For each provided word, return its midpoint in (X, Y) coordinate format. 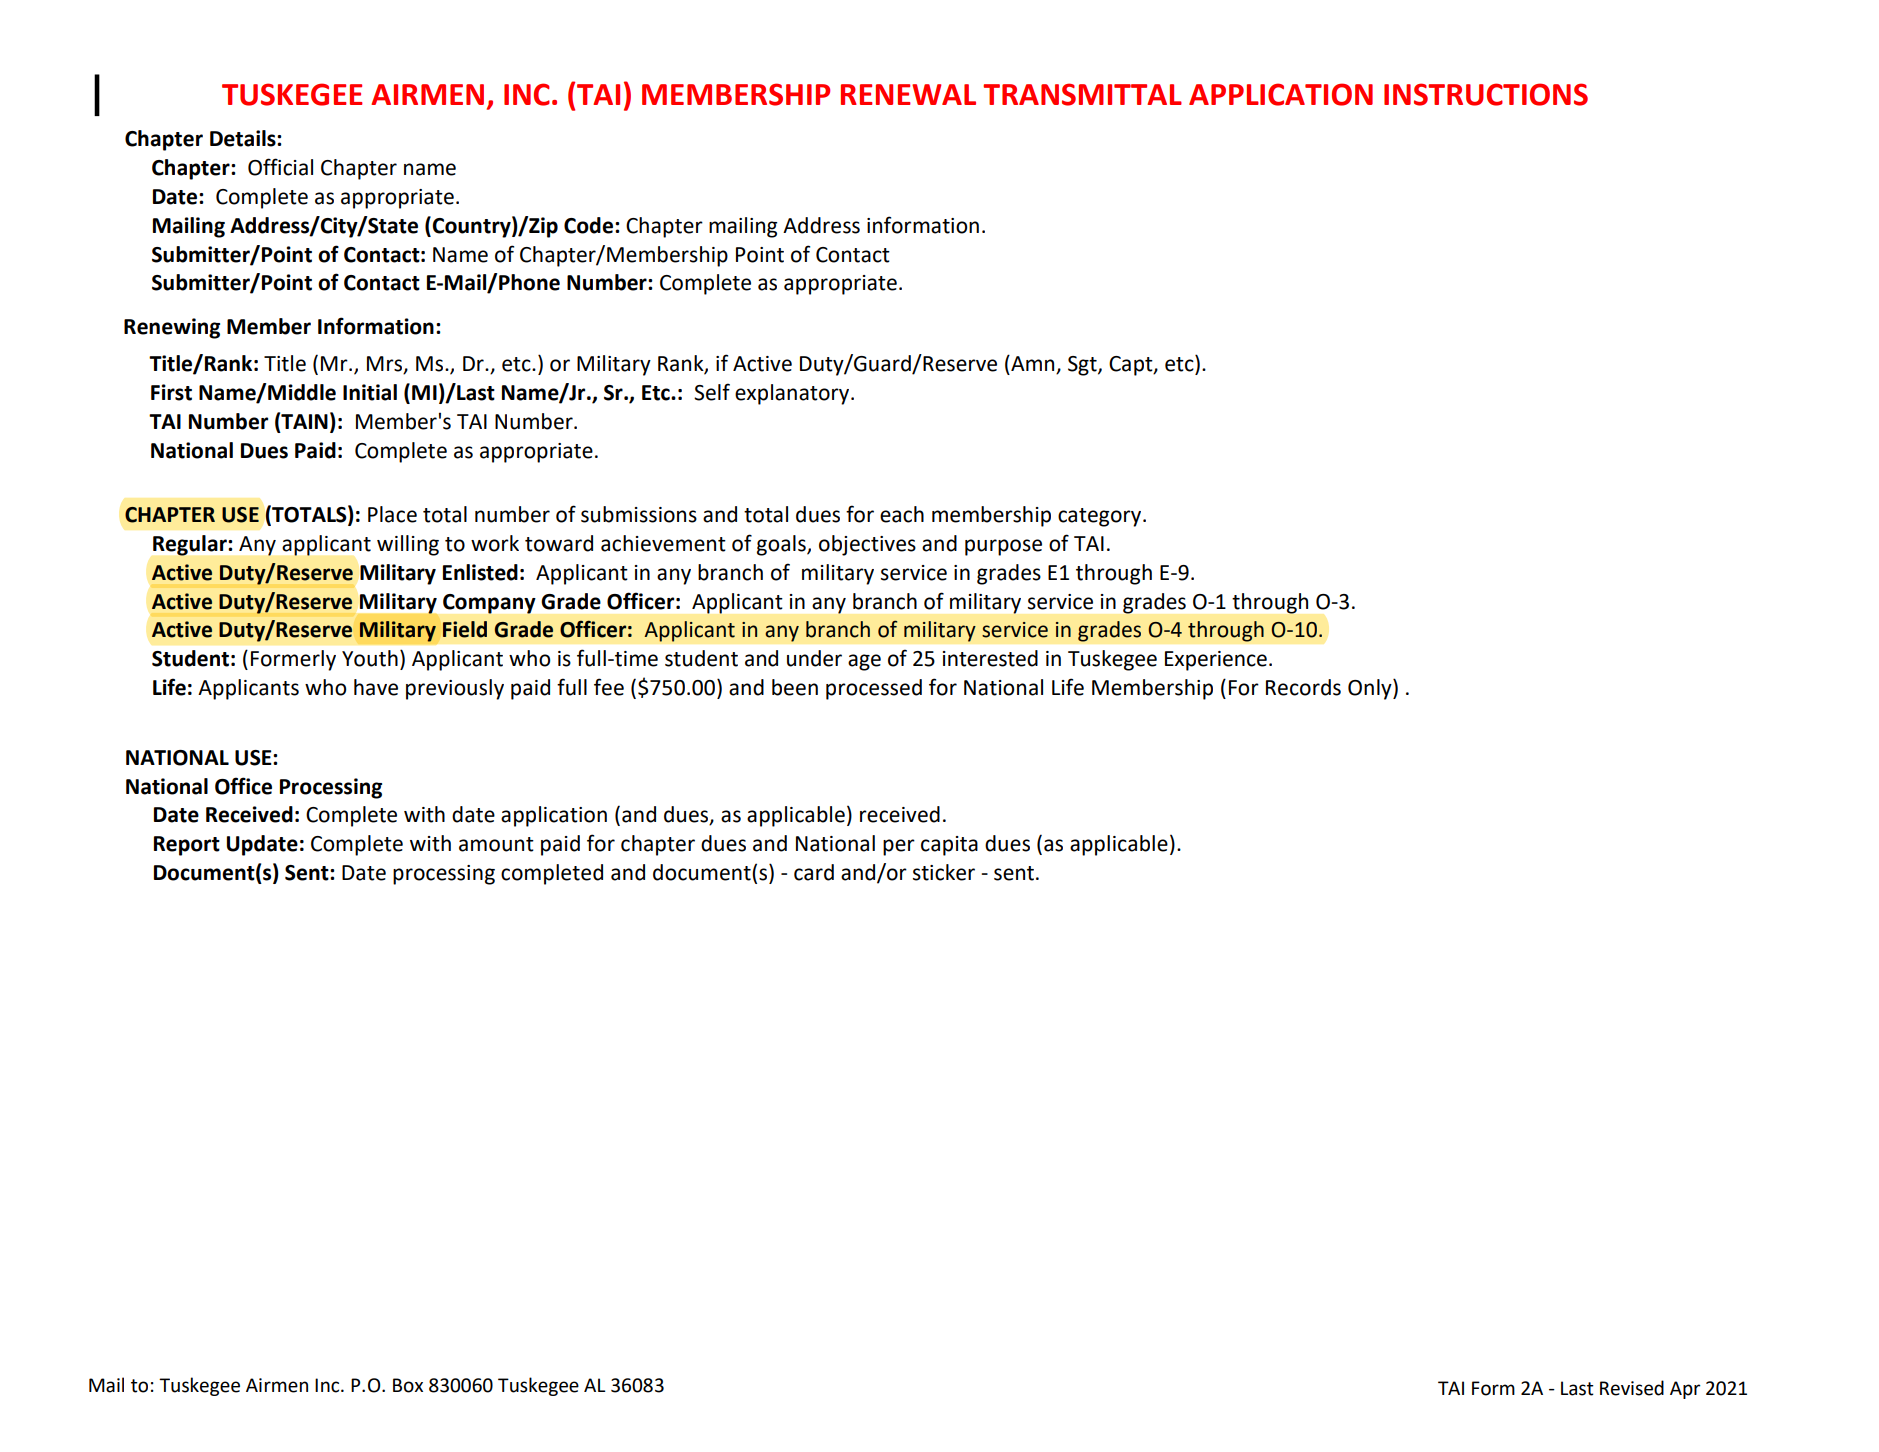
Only (1371, 689)
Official (280, 167)
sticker (944, 872)
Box (408, 1385)
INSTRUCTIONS (1486, 94)
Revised (1632, 1388)
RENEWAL (908, 94)
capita (949, 846)
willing (408, 545)
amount (496, 844)
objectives (867, 545)
